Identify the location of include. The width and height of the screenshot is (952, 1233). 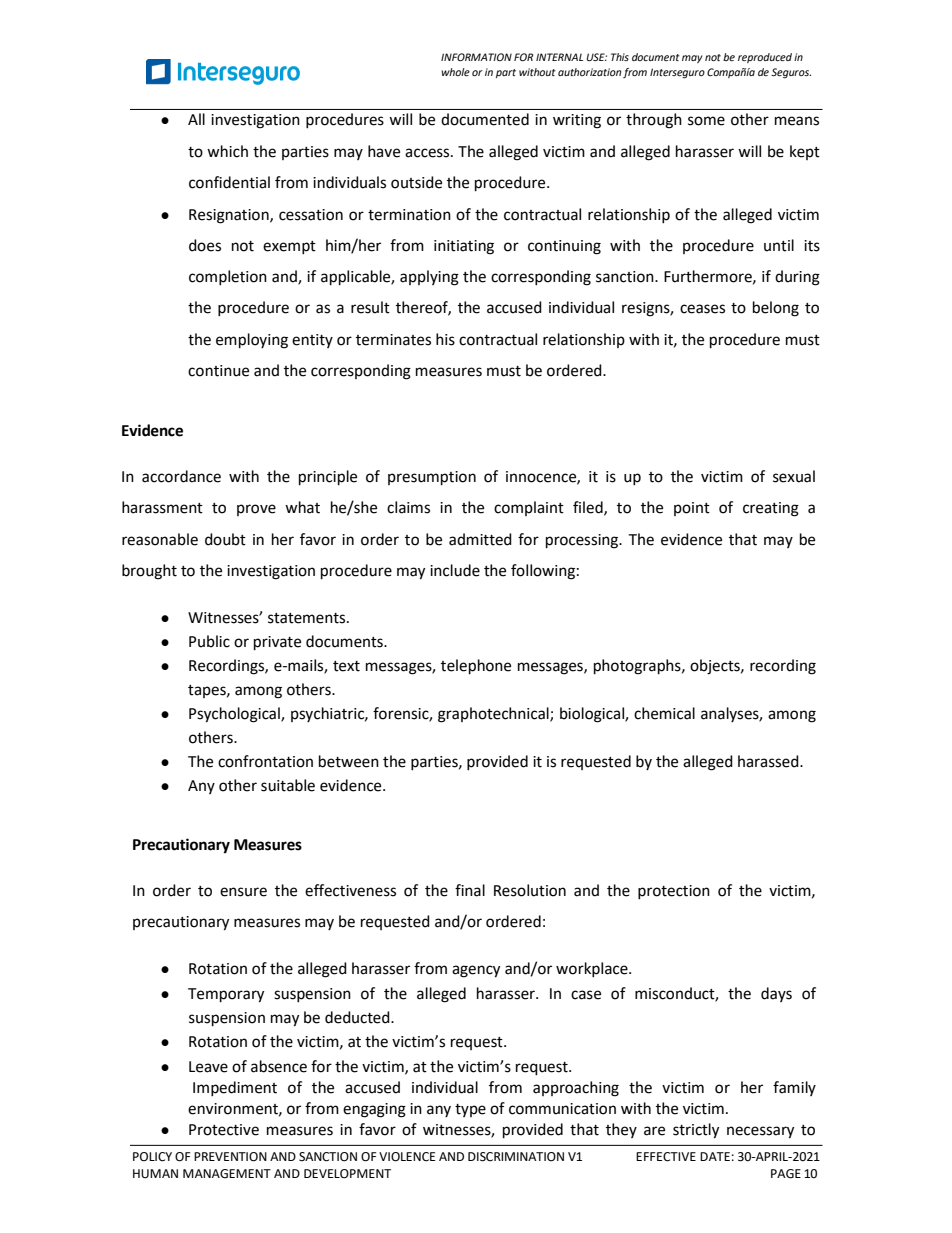
(455, 570).
